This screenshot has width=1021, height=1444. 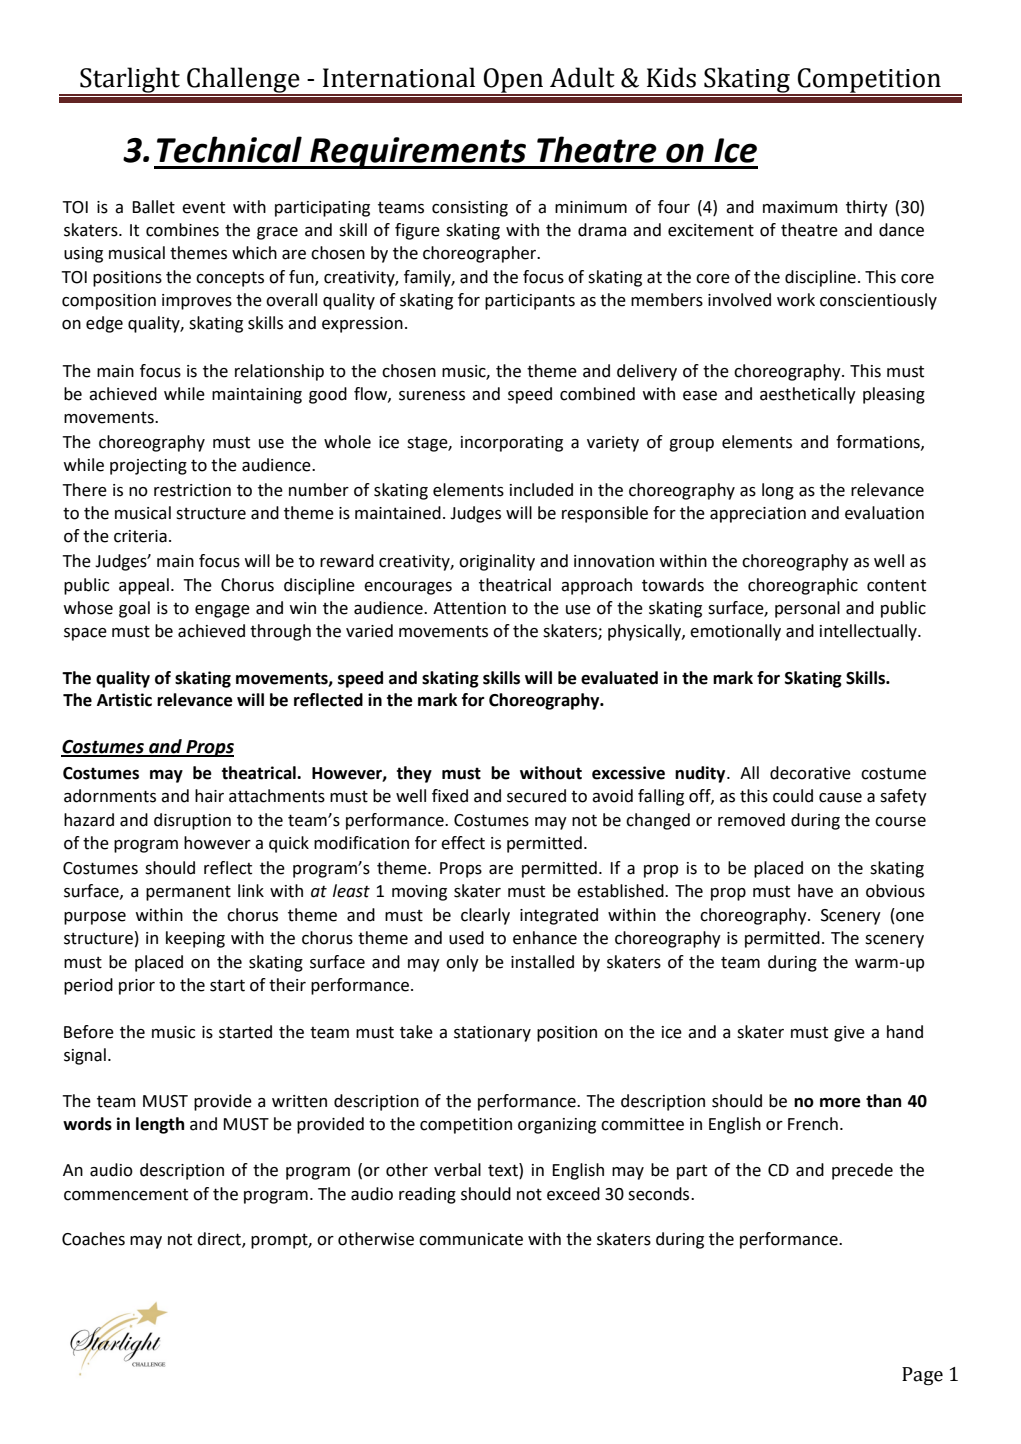 I want to click on decorative, so click(x=810, y=773).
